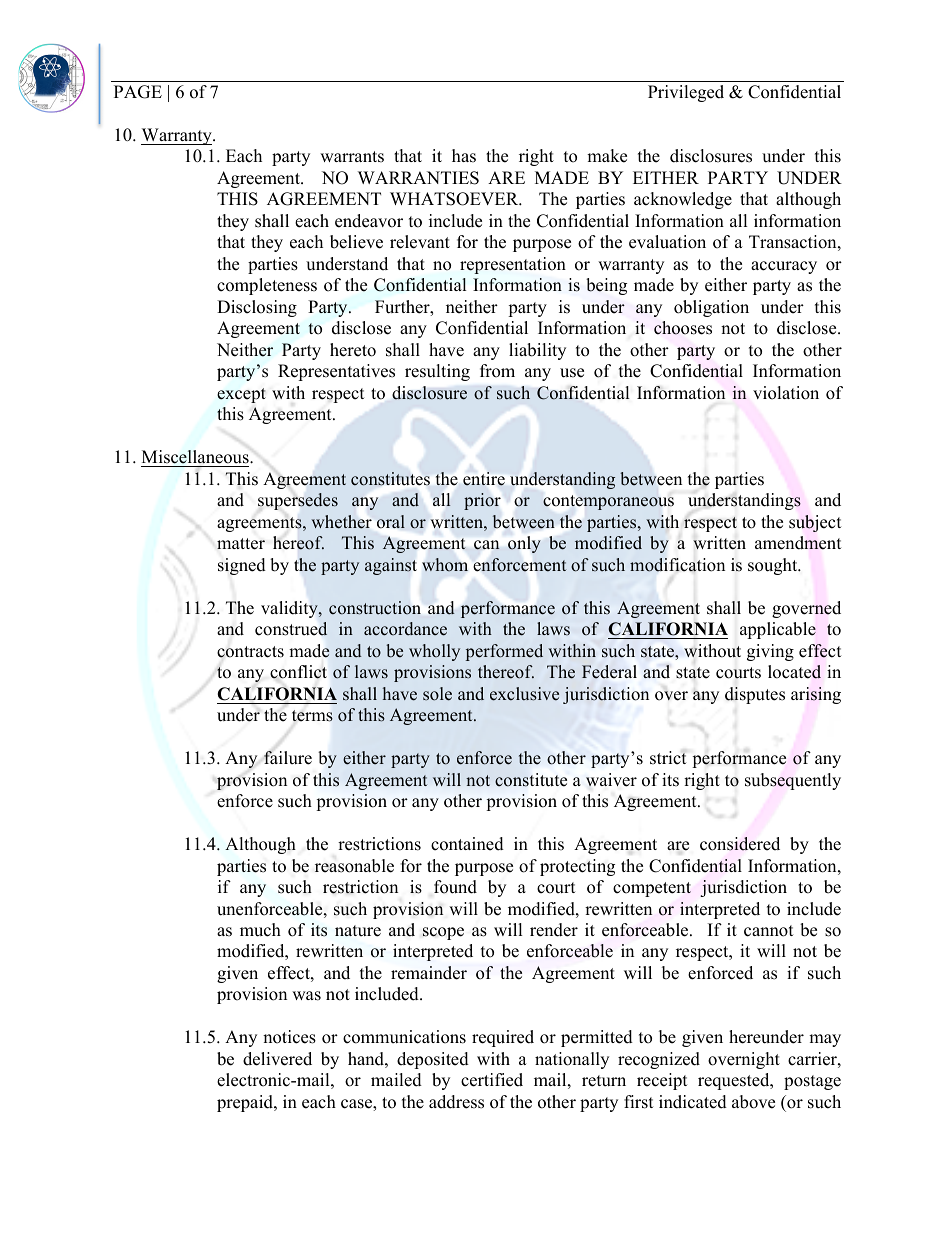  What do you see at coordinates (196, 457) in the screenshot?
I see `Miscellaneous` at bounding box center [196, 457].
